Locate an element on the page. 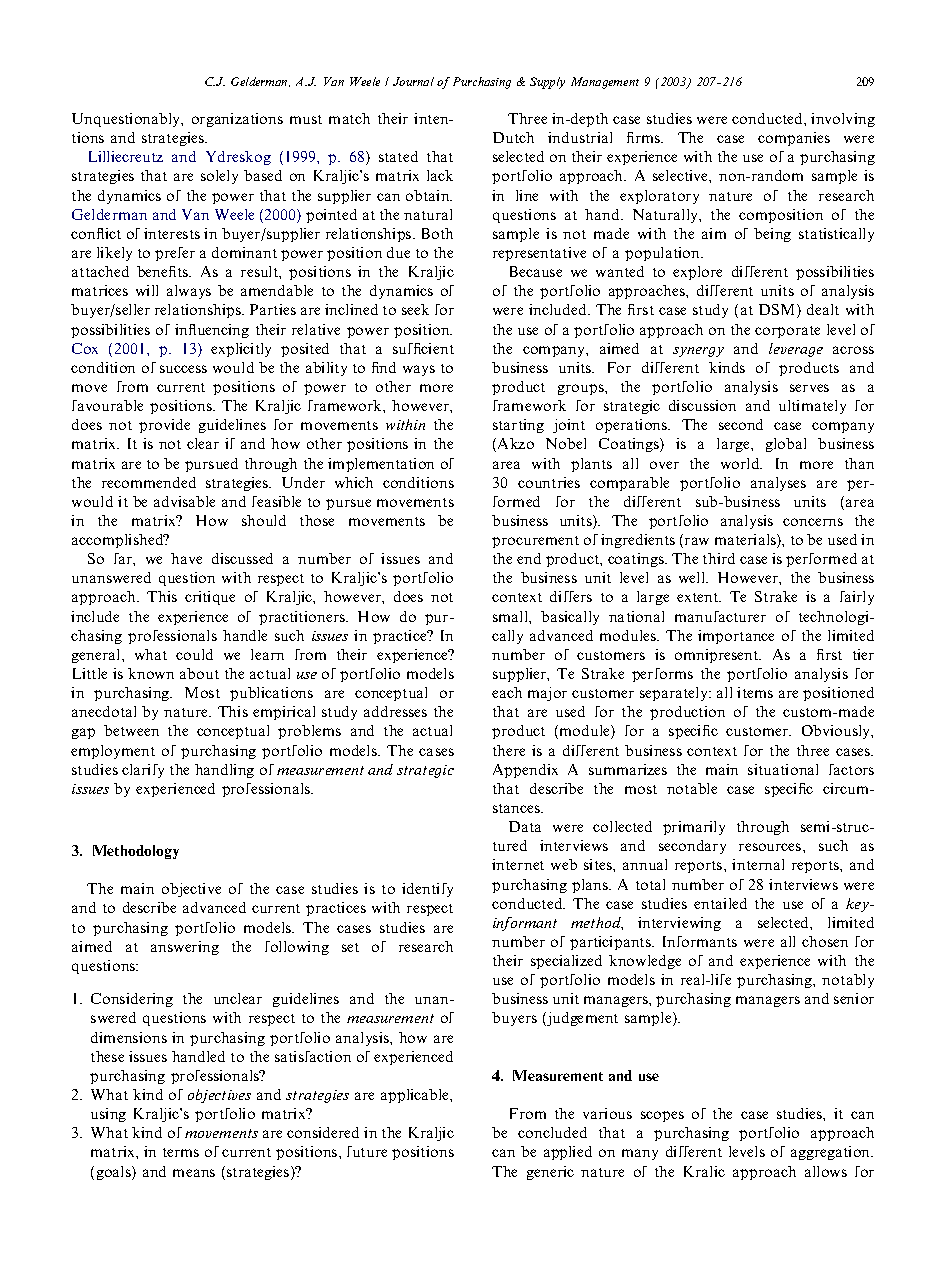  terms is located at coordinates (181, 1152).
